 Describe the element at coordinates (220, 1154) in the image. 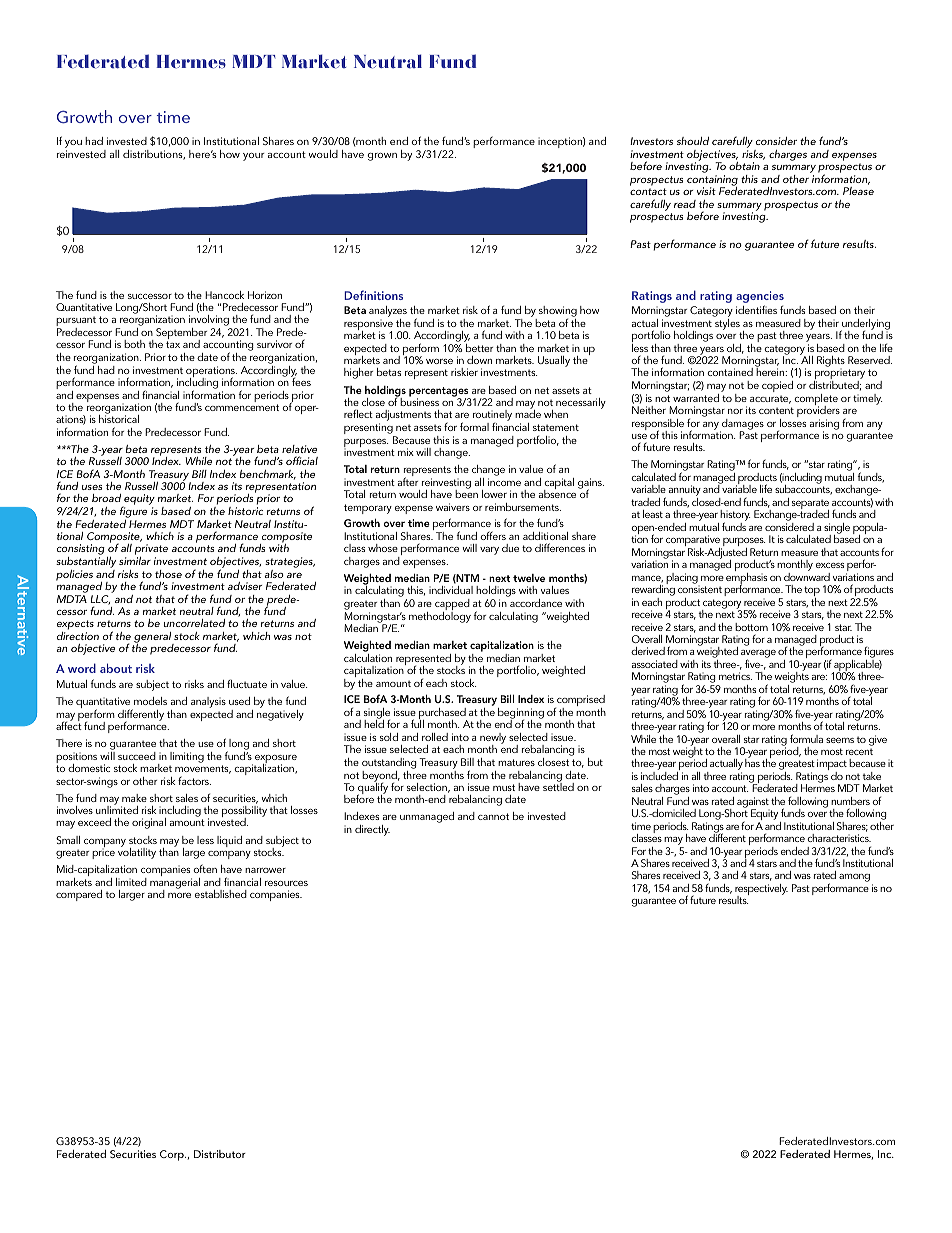

I see `Distributor` at that location.
